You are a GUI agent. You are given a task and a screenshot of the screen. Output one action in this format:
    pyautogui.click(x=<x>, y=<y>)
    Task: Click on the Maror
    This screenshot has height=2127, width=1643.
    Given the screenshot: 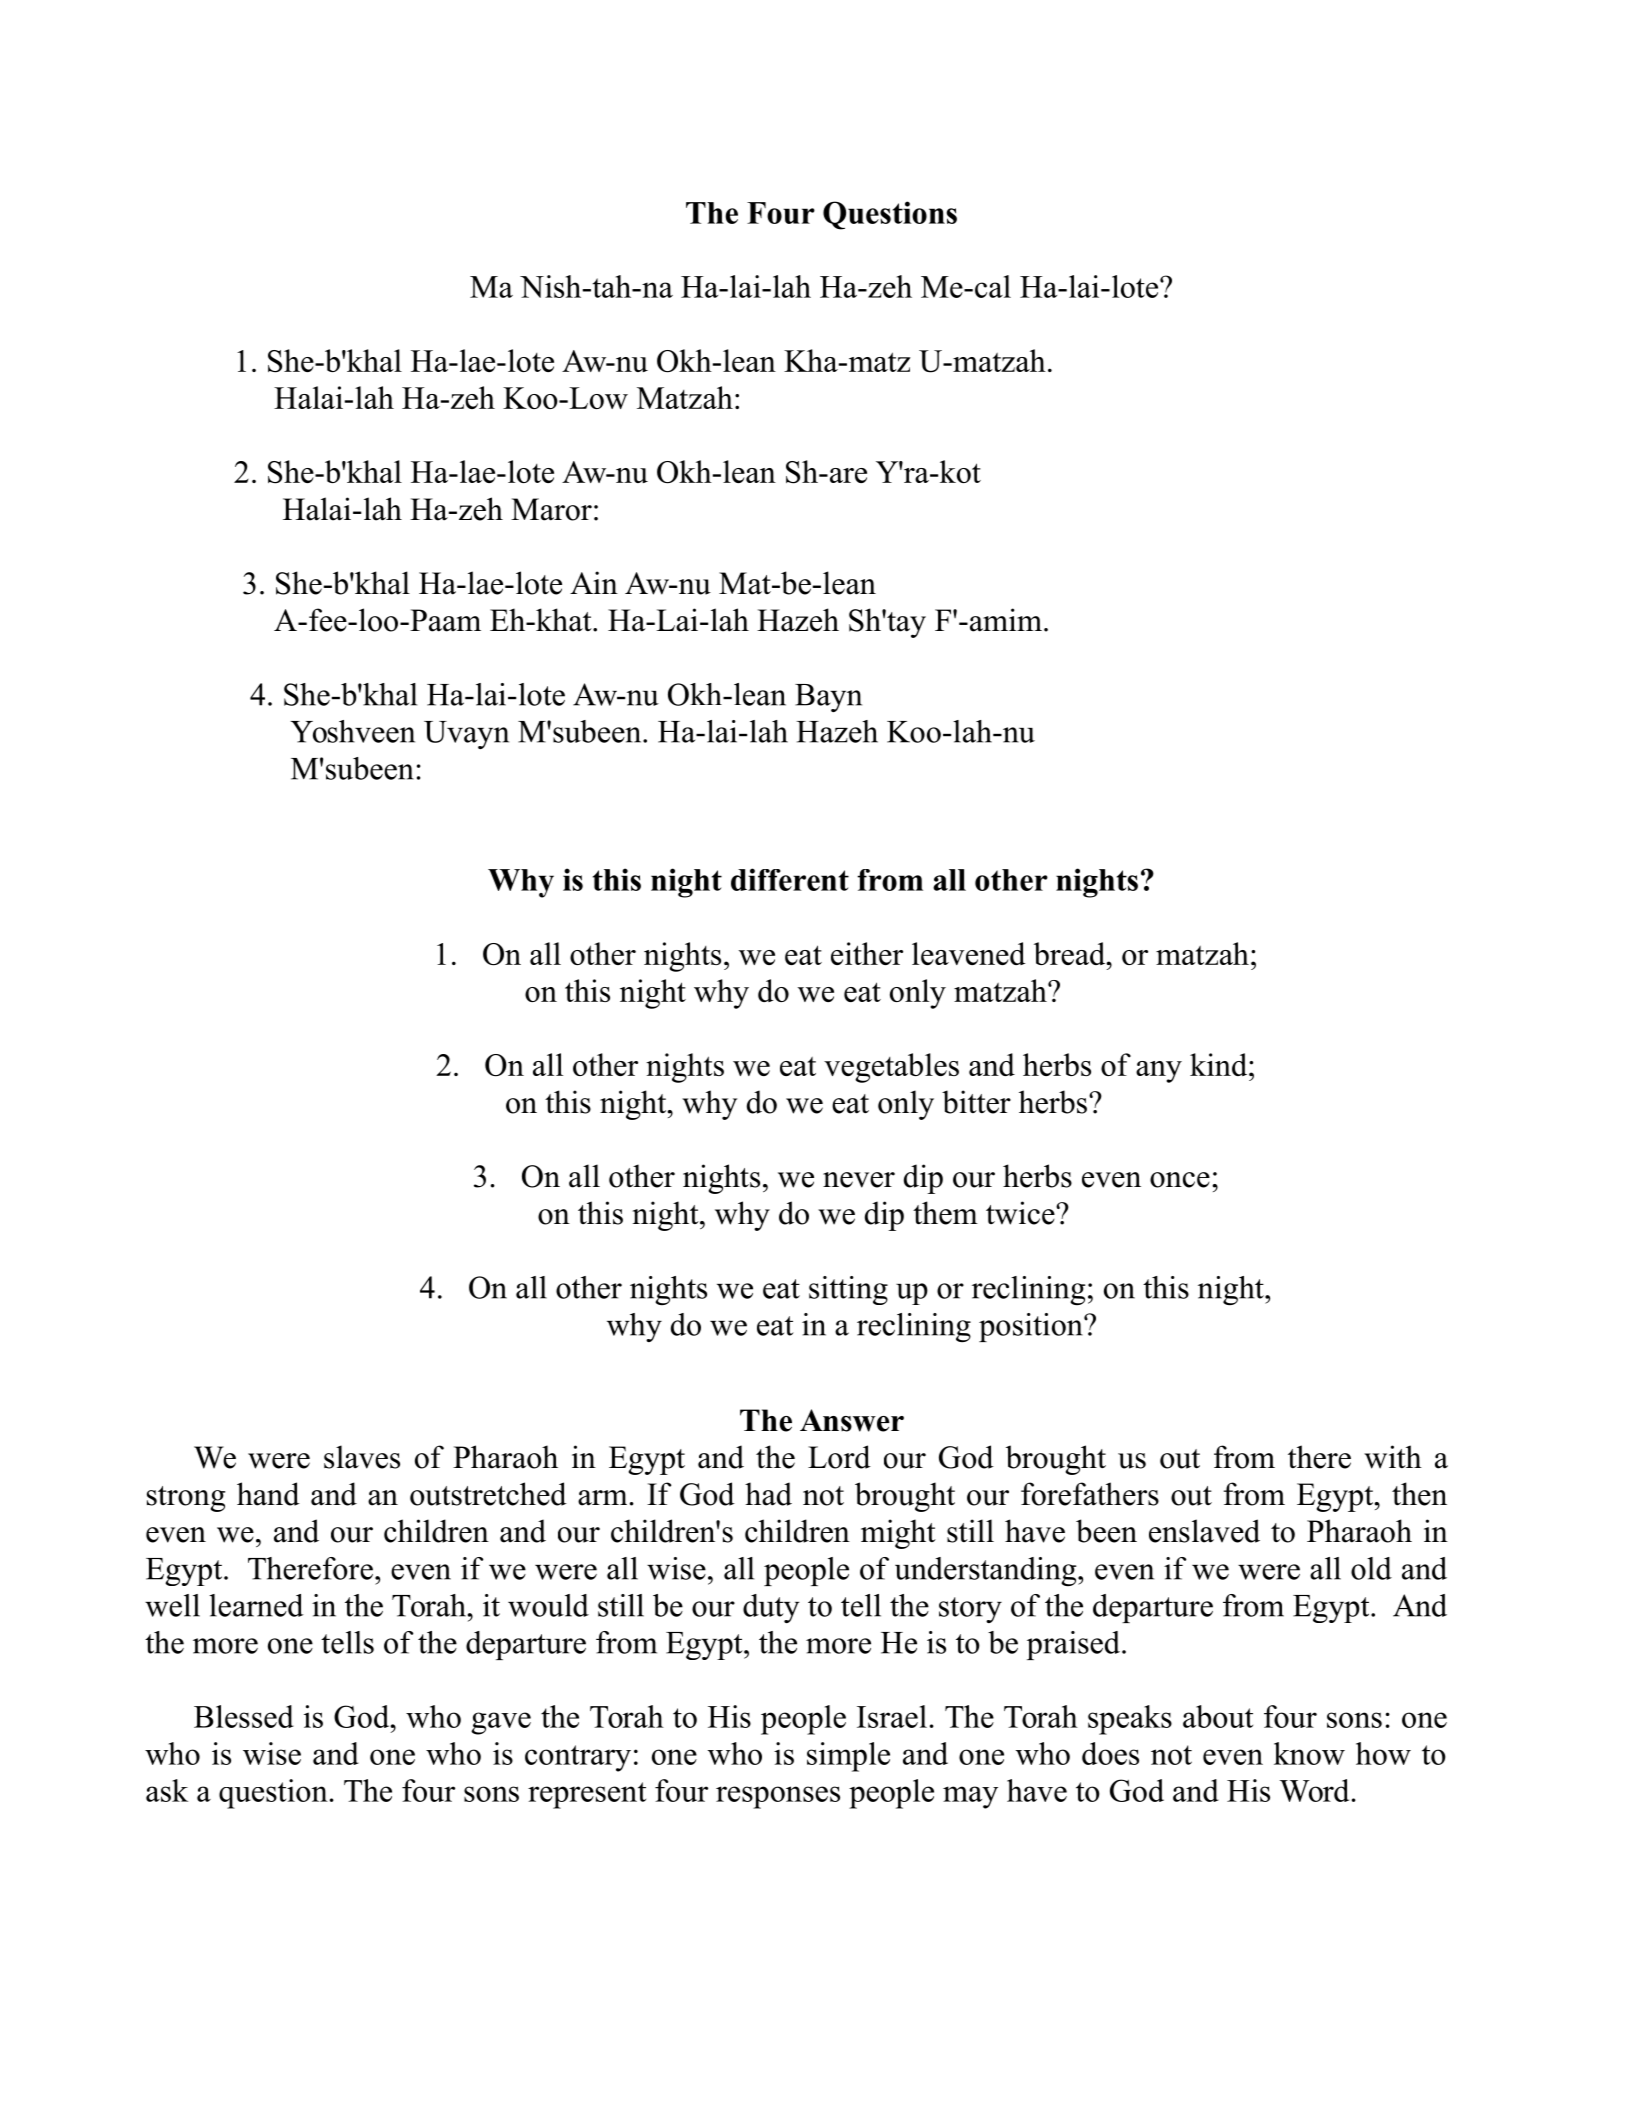 What is the action you would take?
    pyautogui.click(x=551, y=509)
